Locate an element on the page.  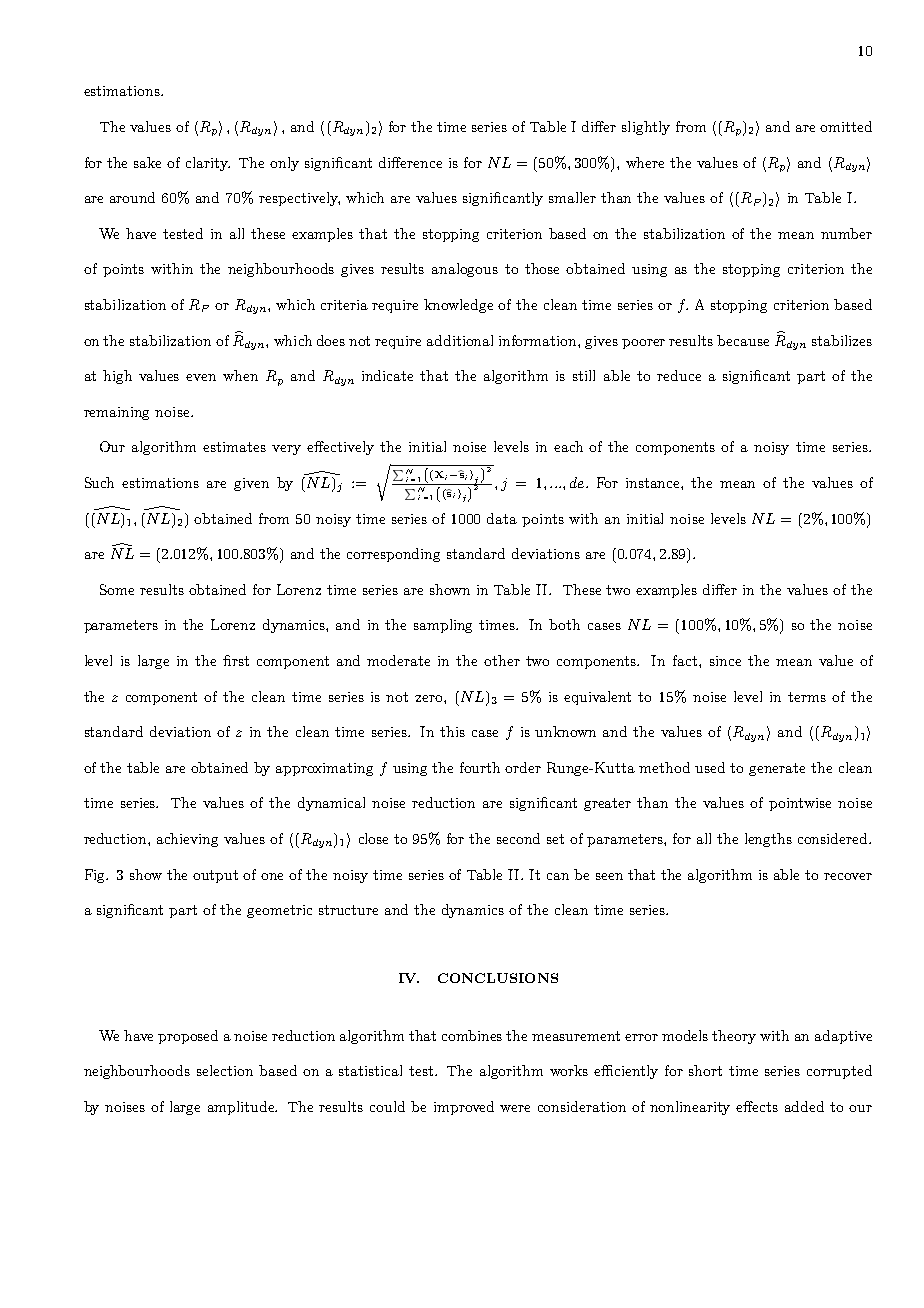
smaller is located at coordinates (572, 197).
